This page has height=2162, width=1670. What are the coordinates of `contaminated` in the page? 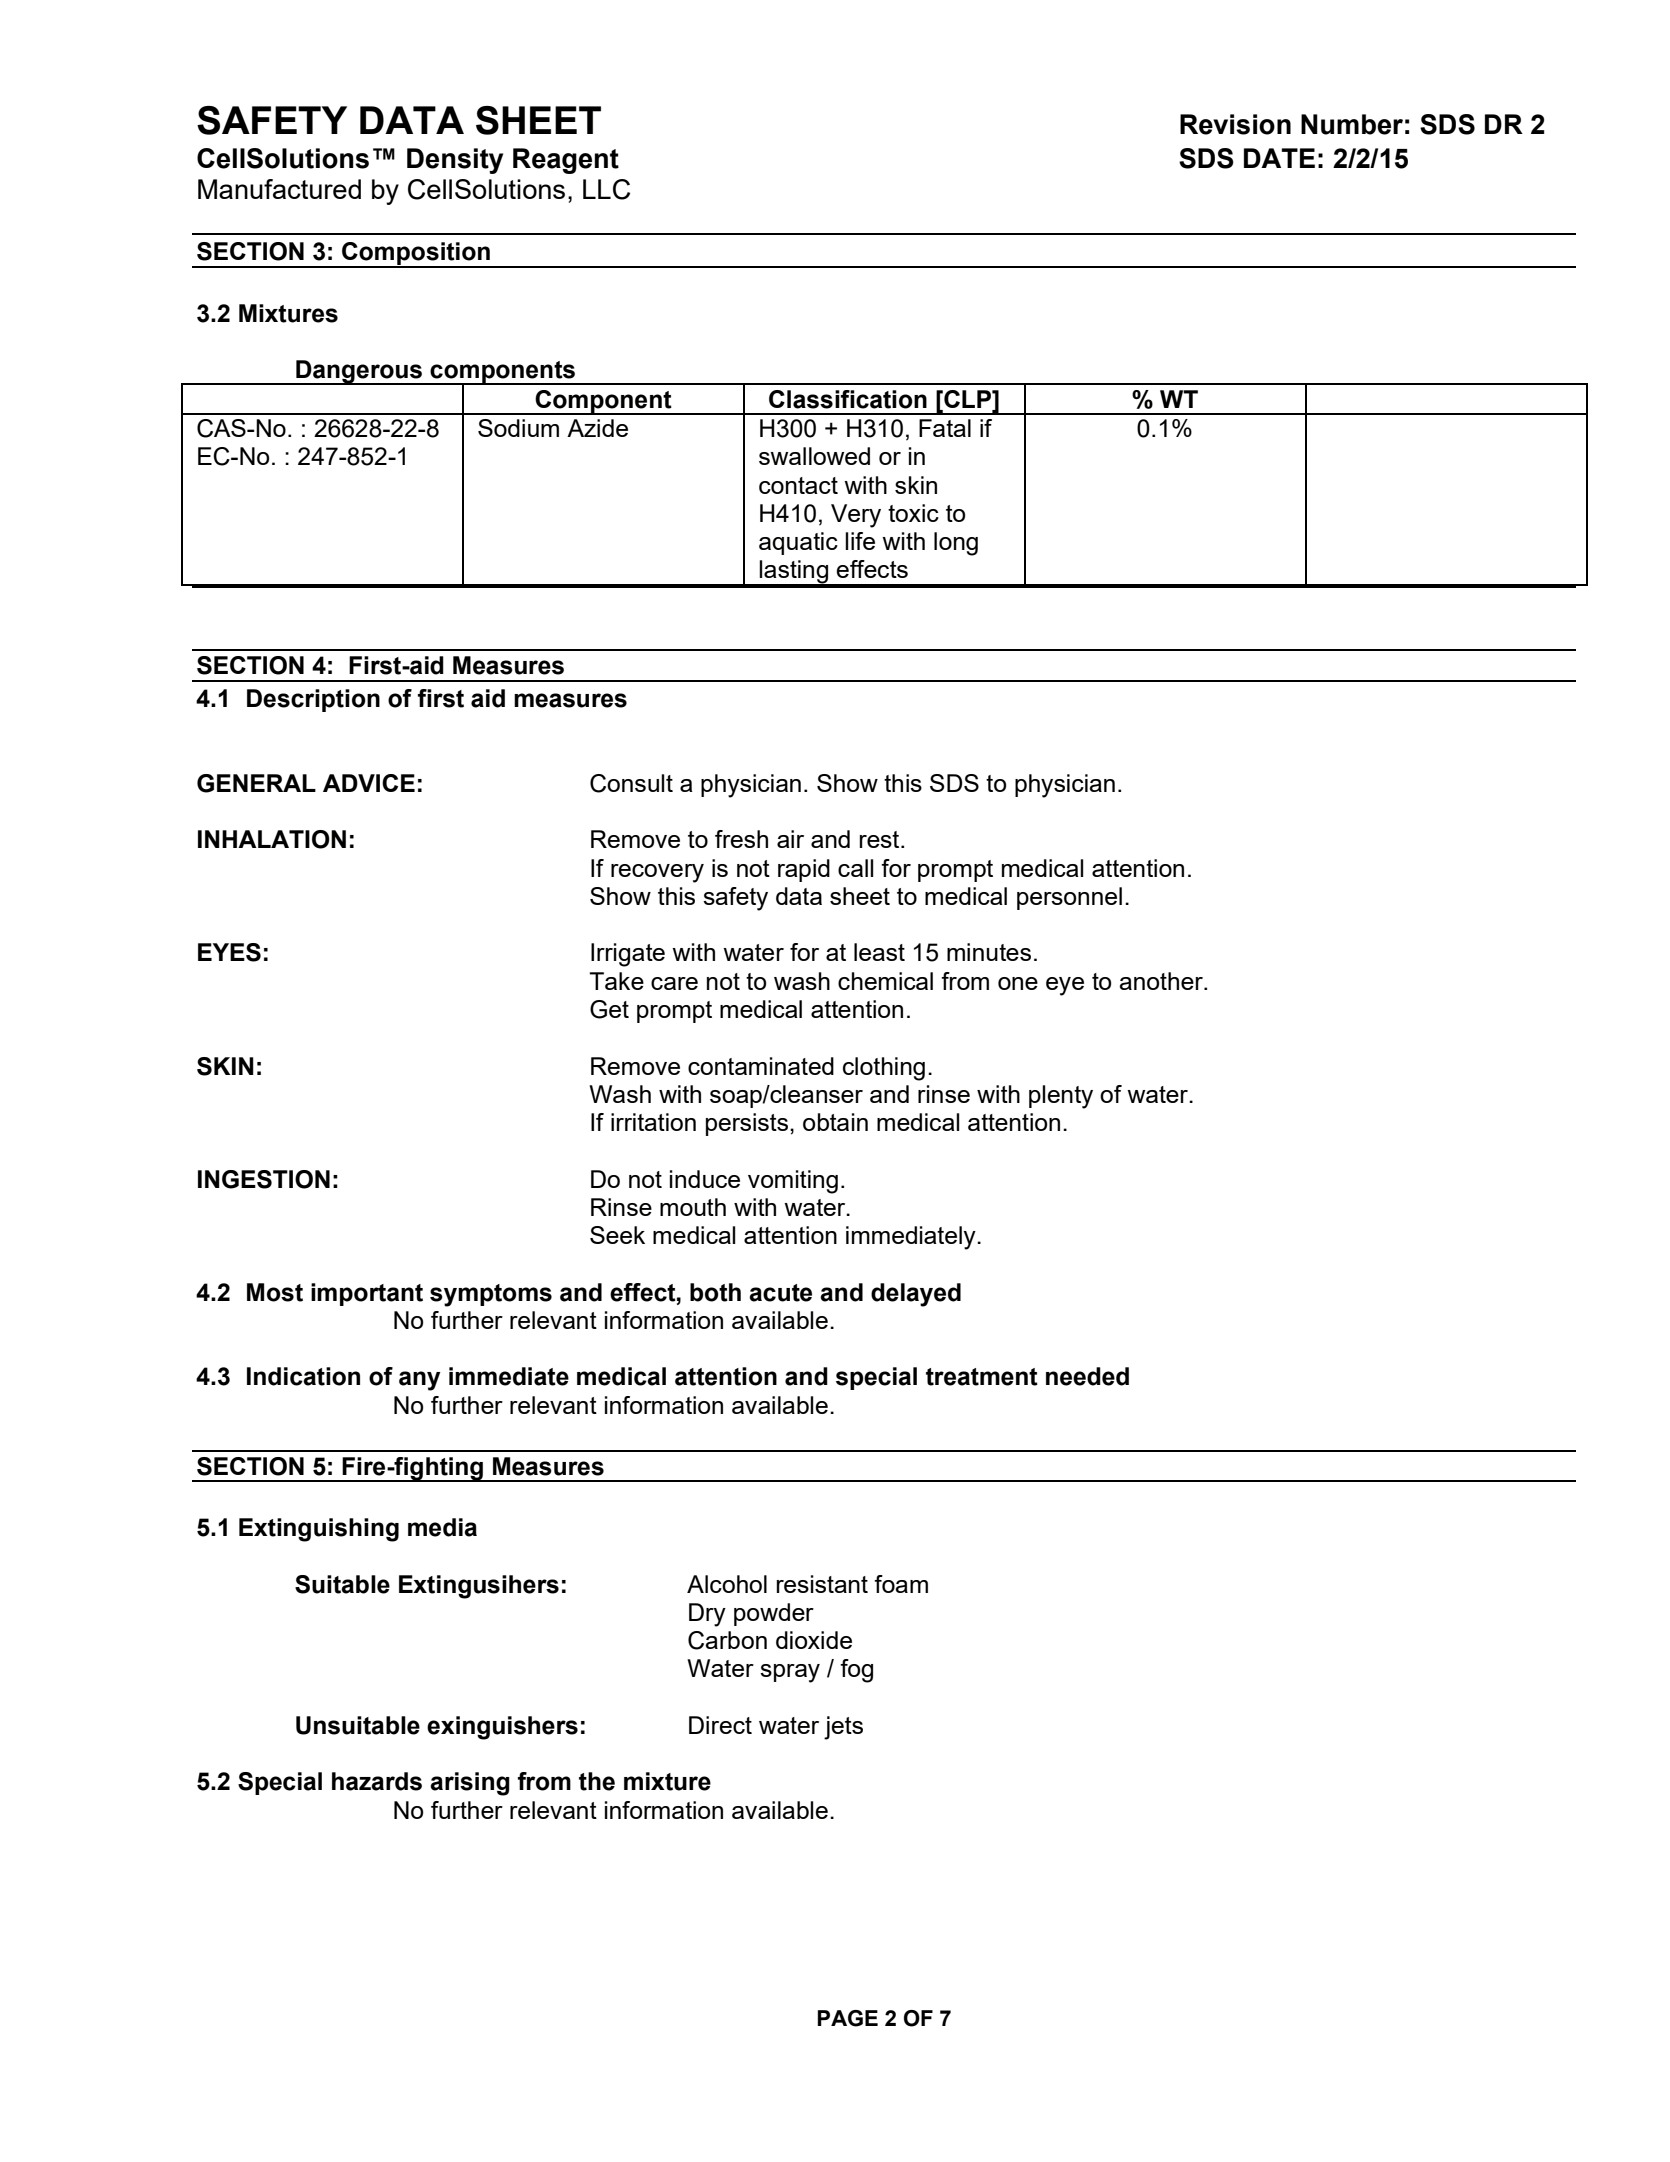 It's located at (761, 1066).
